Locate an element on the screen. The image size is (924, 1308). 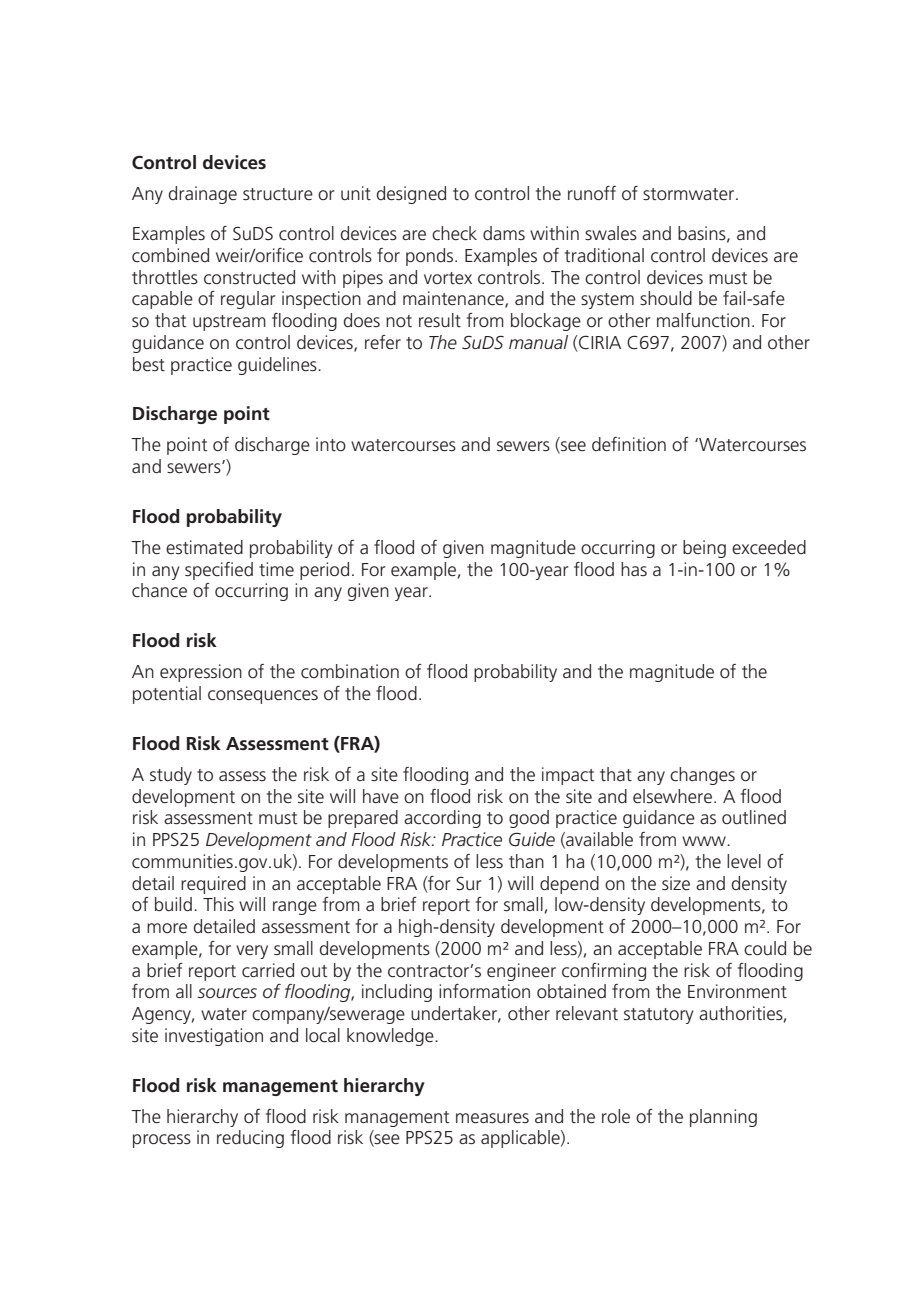
period is located at coordinates (324, 571).
